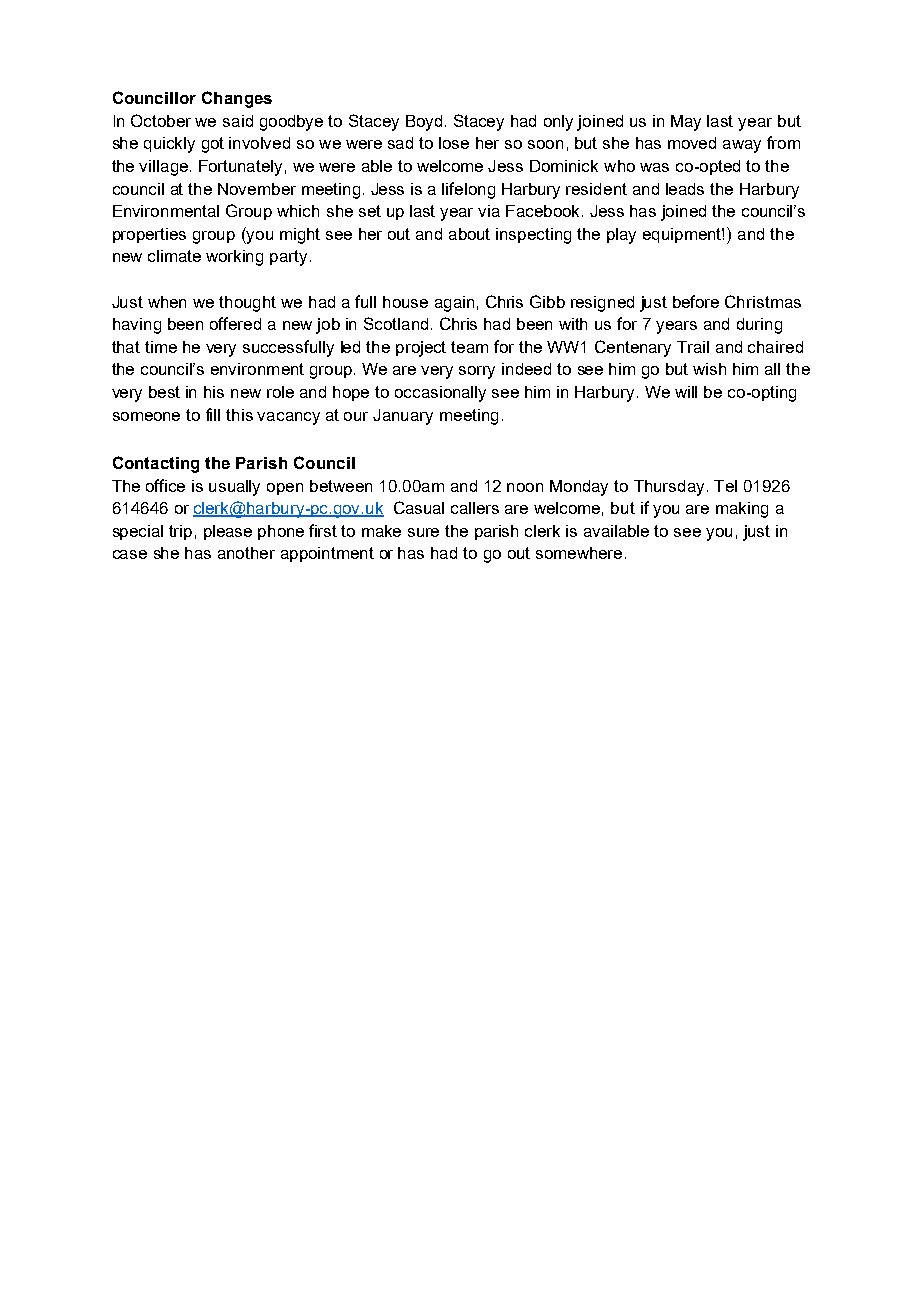  Describe the element at coordinates (424, 123) in the screenshot. I see `Boyd` at that location.
